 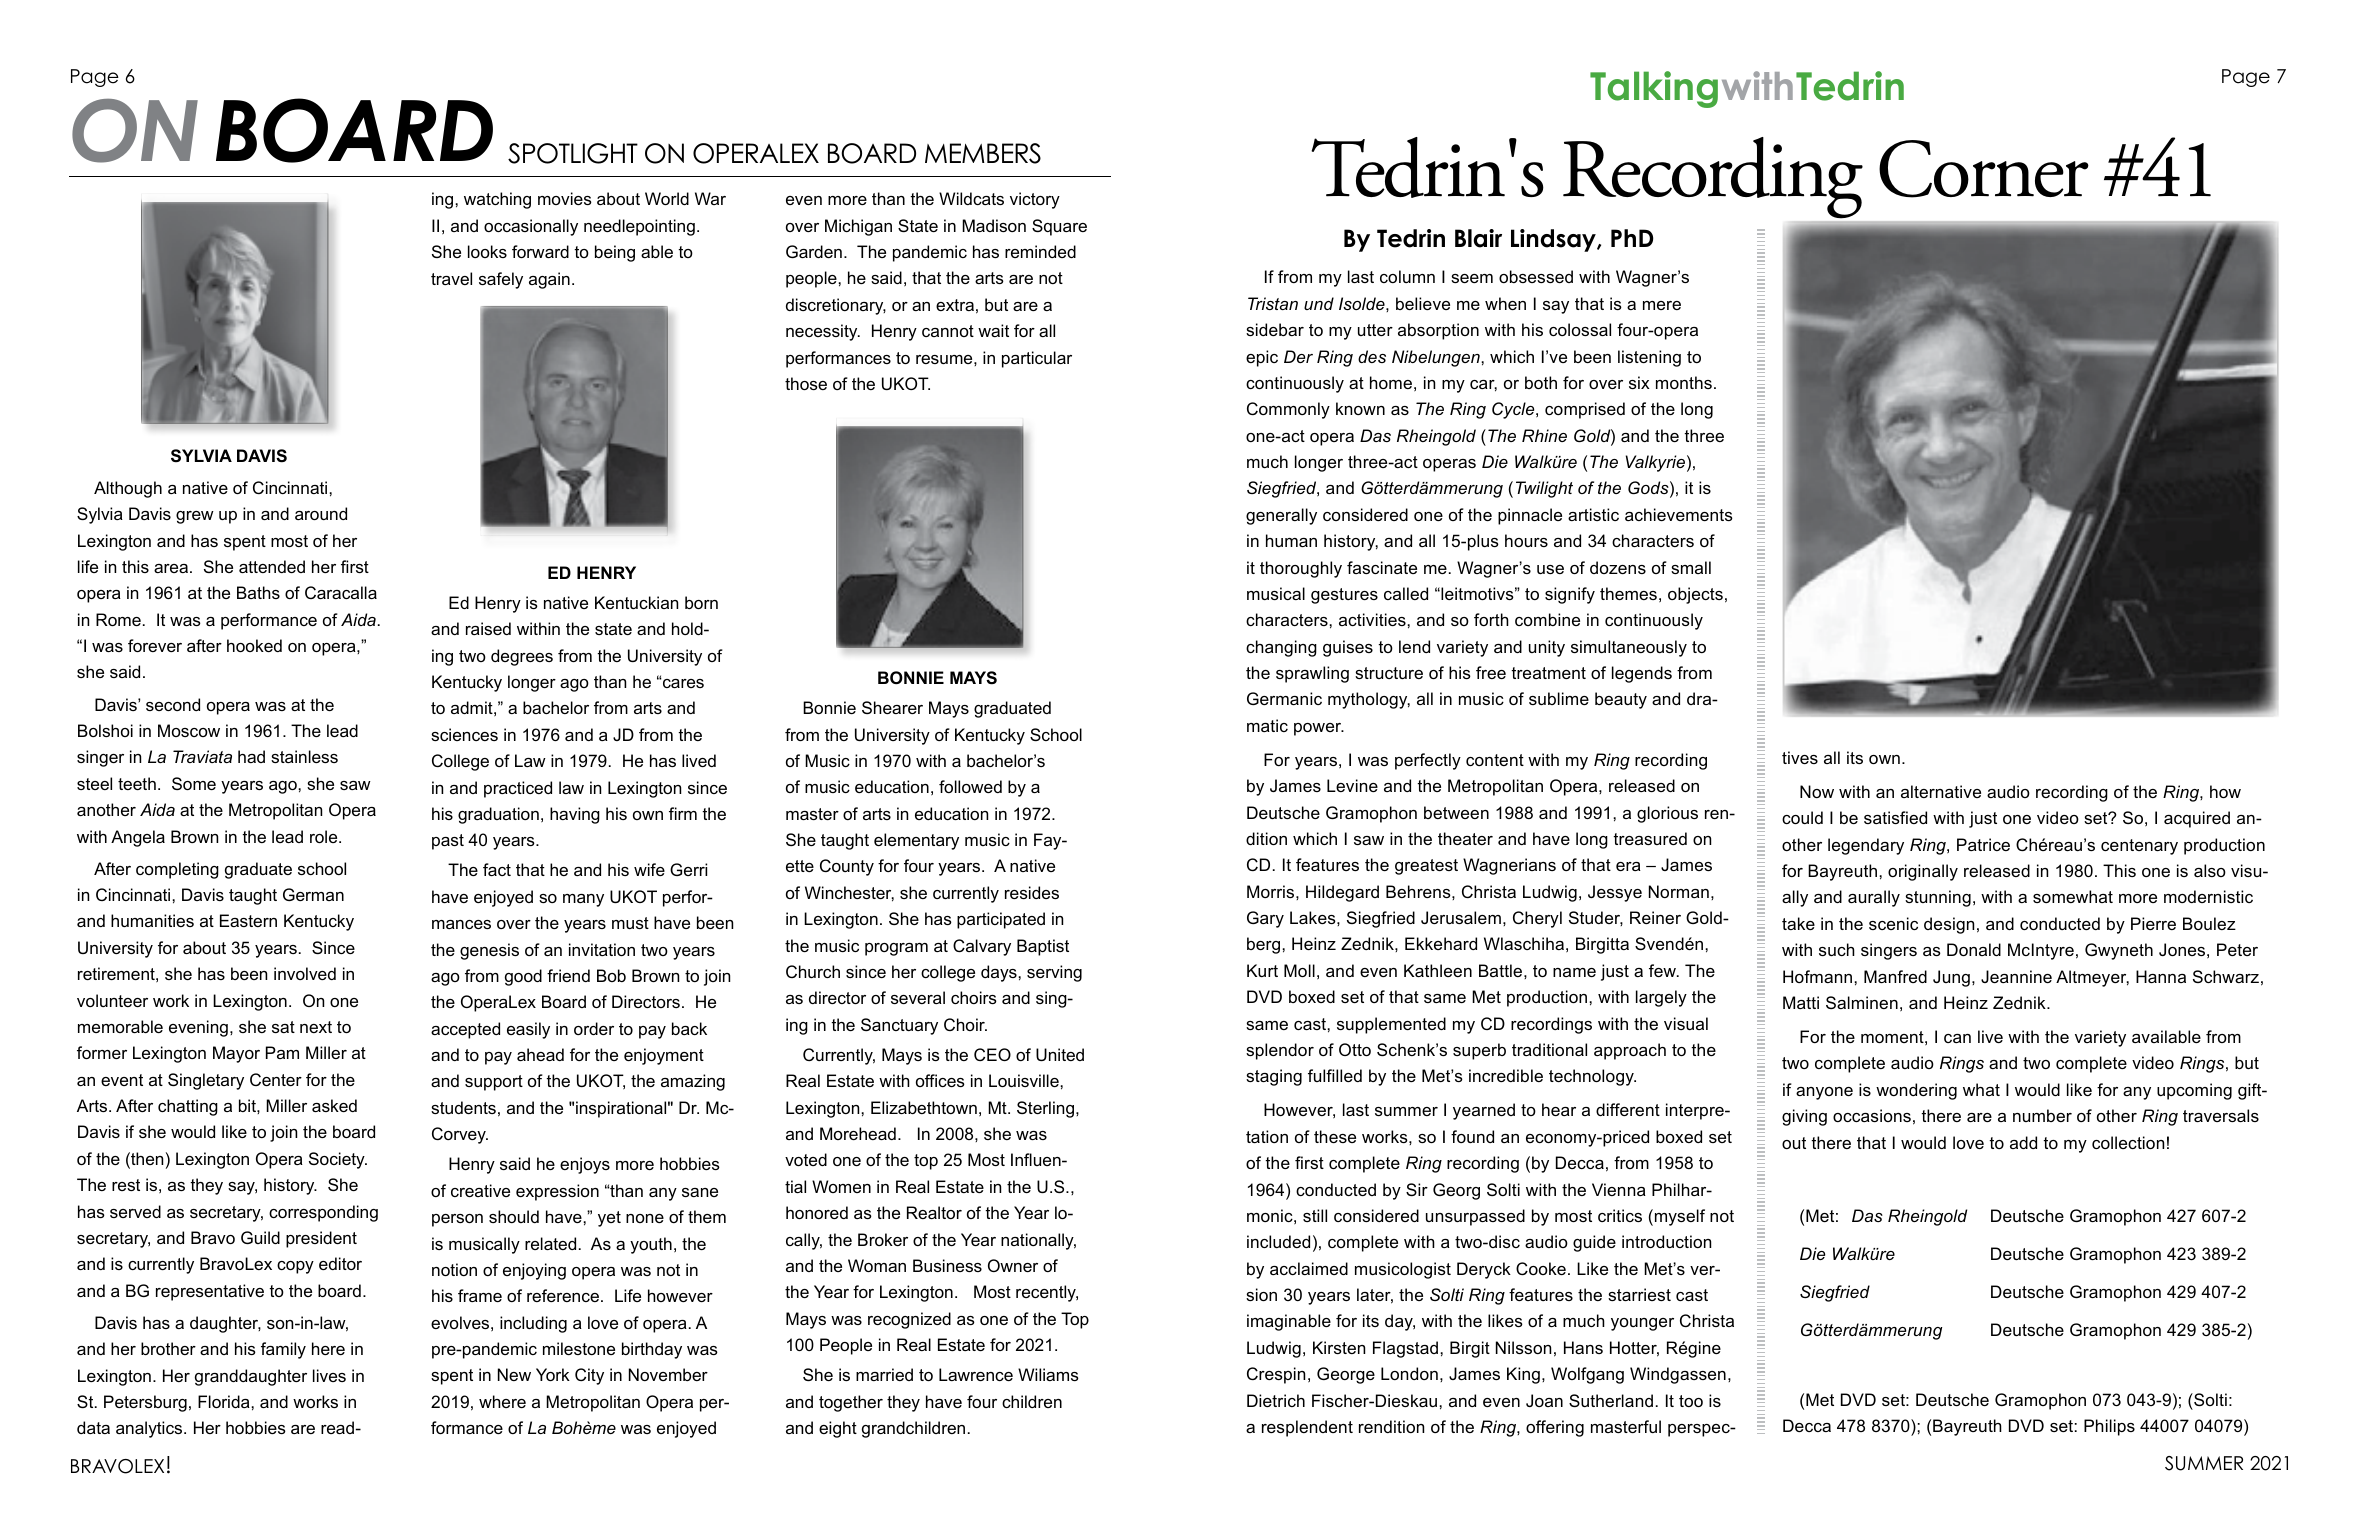 What do you see at coordinates (225, 1401) in the screenshot?
I see `Florida` at bounding box center [225, 1401].
